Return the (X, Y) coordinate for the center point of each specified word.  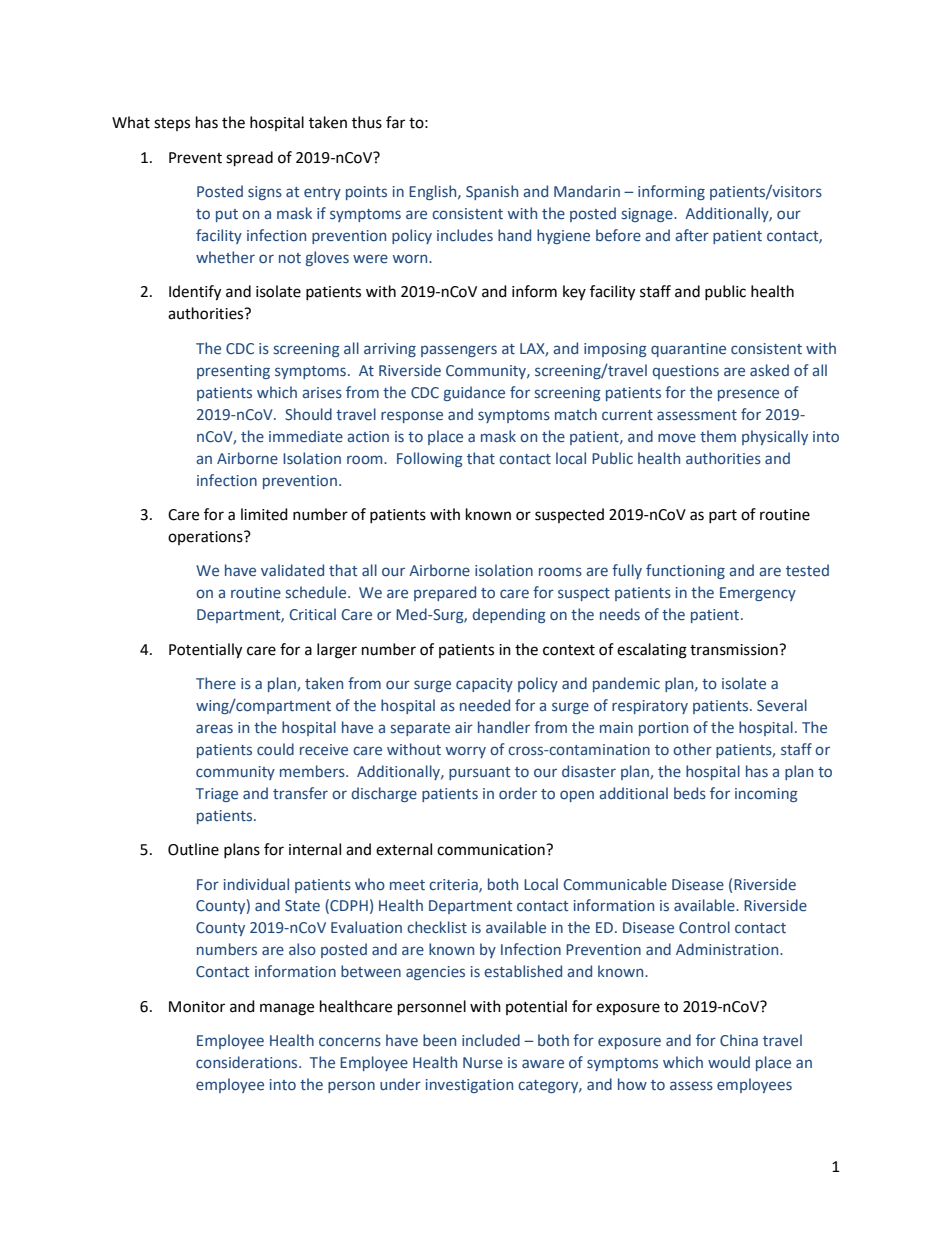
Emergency (758, 594)
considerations (248, 1062)
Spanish (492, 192)
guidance (474, 393)
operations (206, 538)
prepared (445, 593)
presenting (233, 372)
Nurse (483, 1062)
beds (690, 793)
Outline (193, 849)
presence (748, 395)
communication (492, 850)
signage (648, 215)
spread (249, 159)
